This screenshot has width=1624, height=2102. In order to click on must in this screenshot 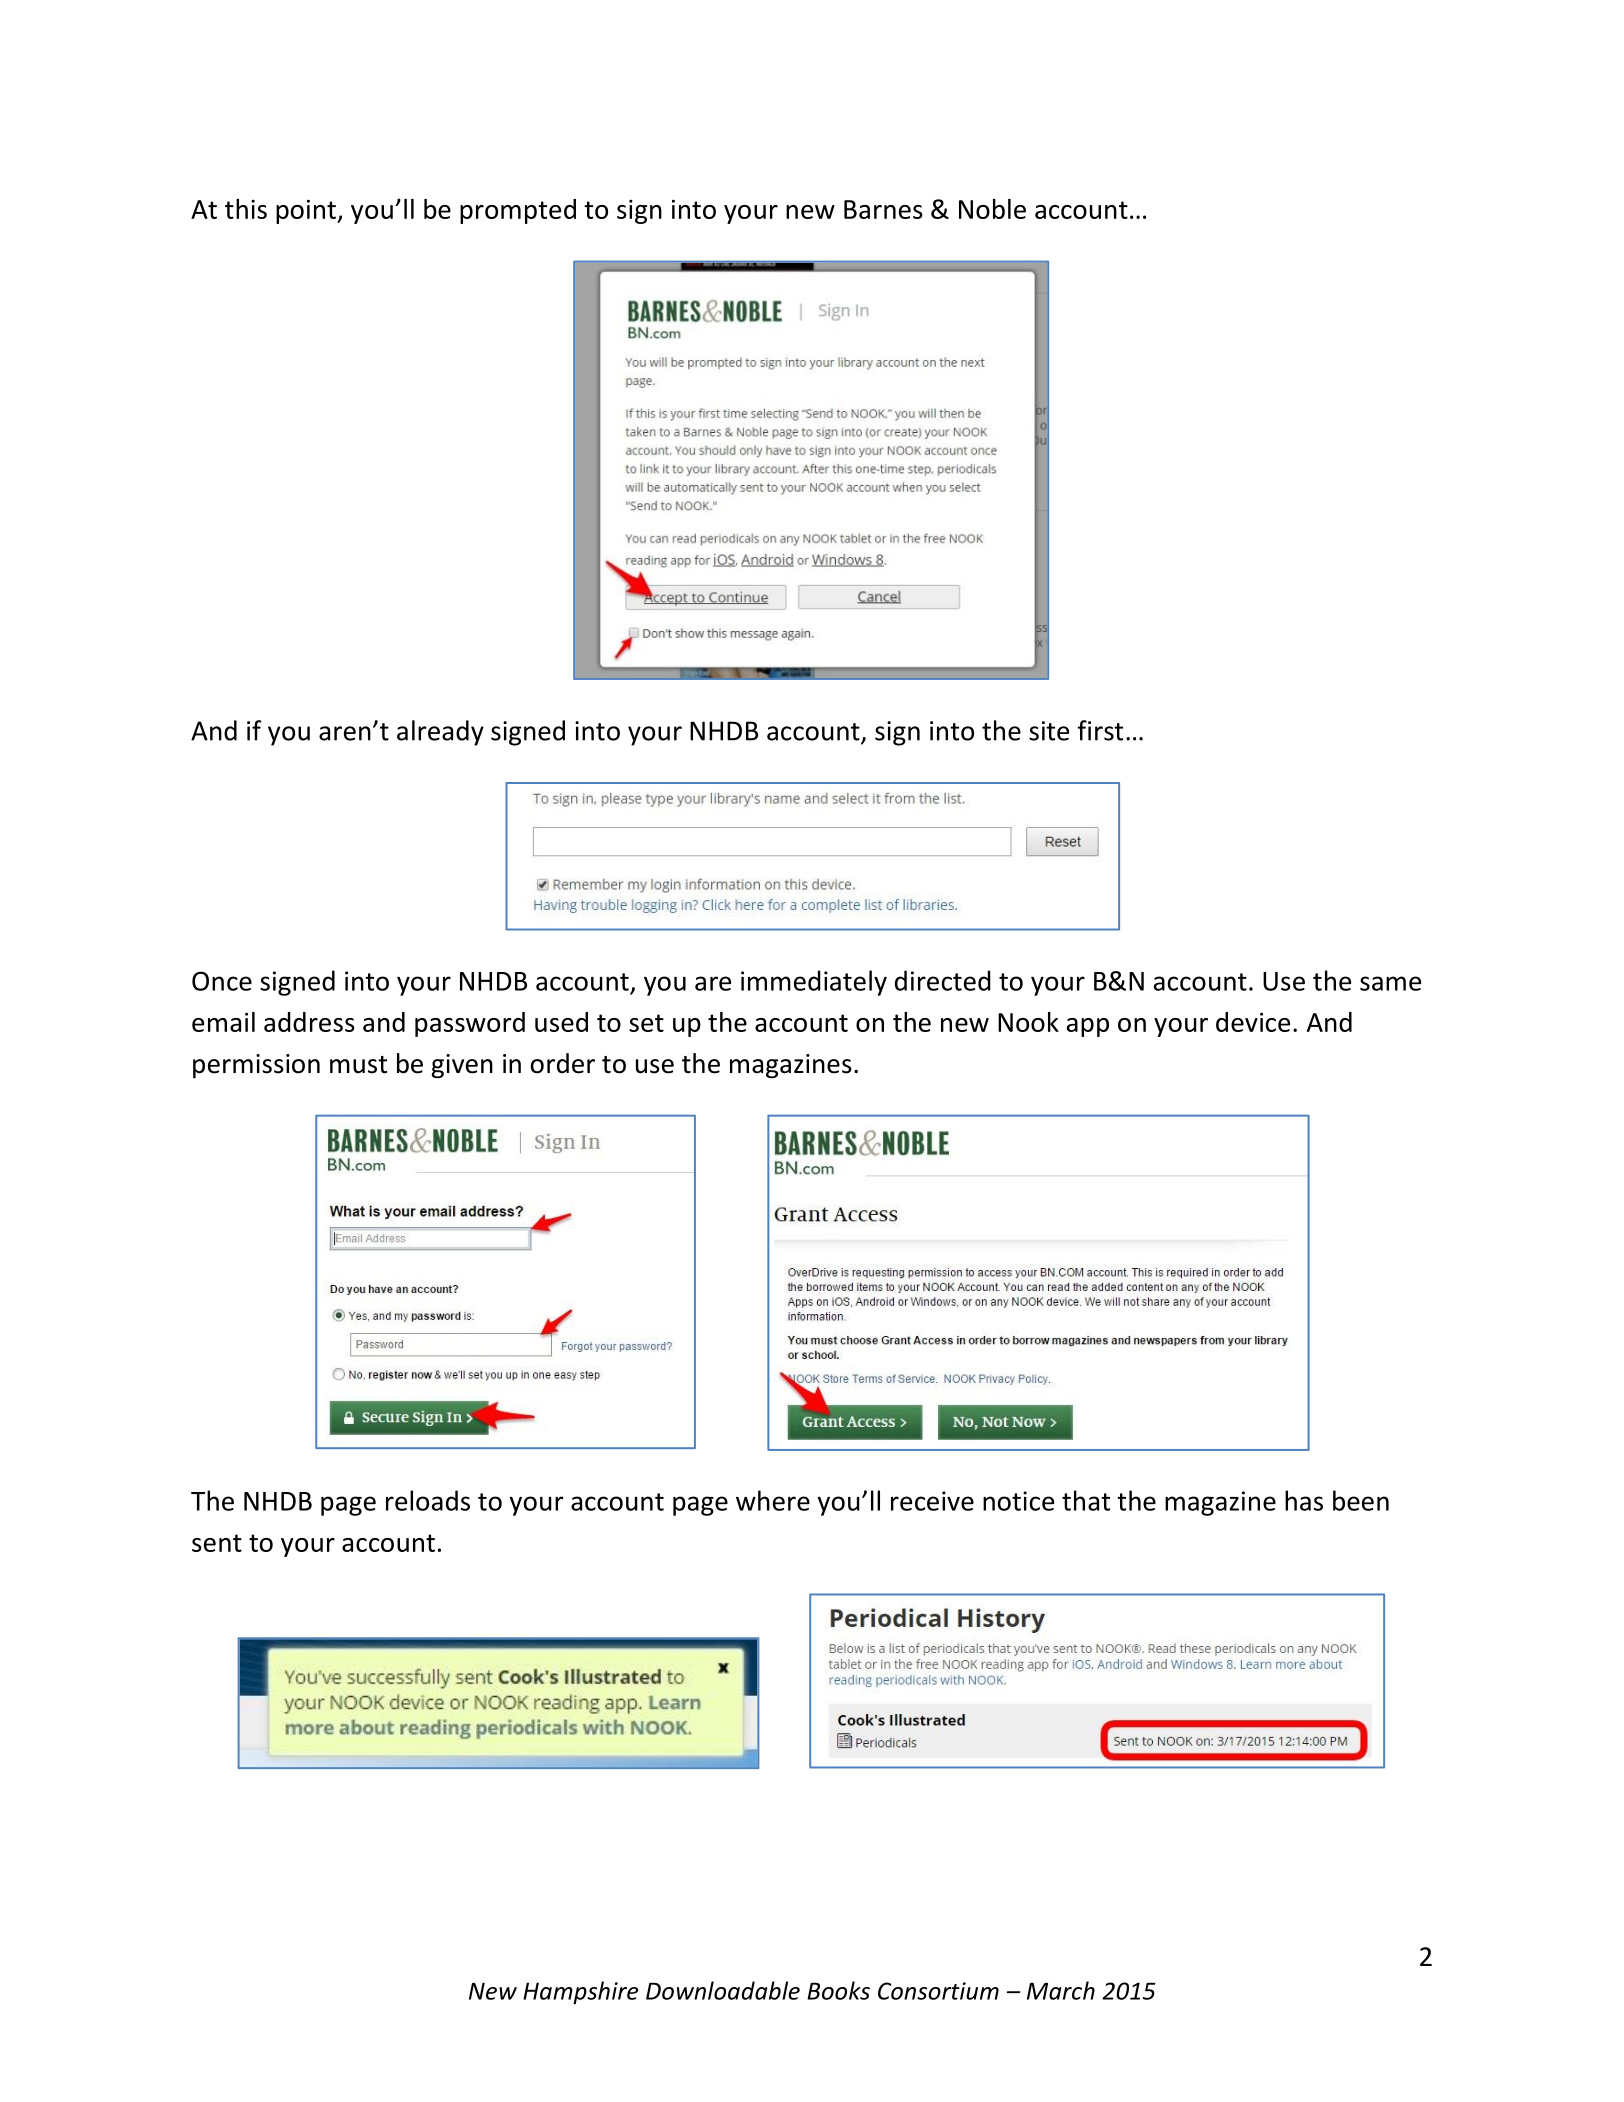, I will do `click(358, 1065)`.
